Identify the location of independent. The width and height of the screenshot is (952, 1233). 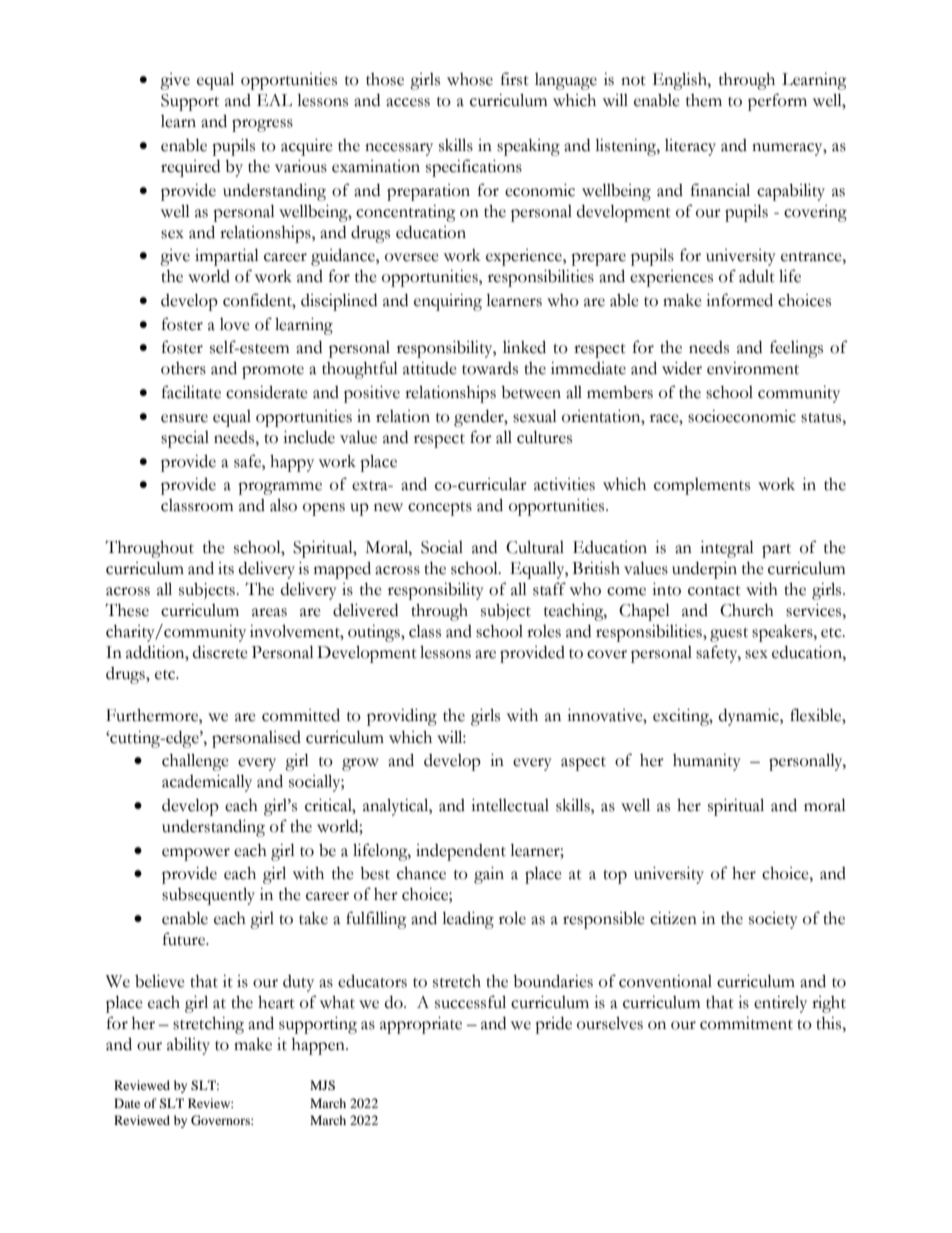
(461, 852).
